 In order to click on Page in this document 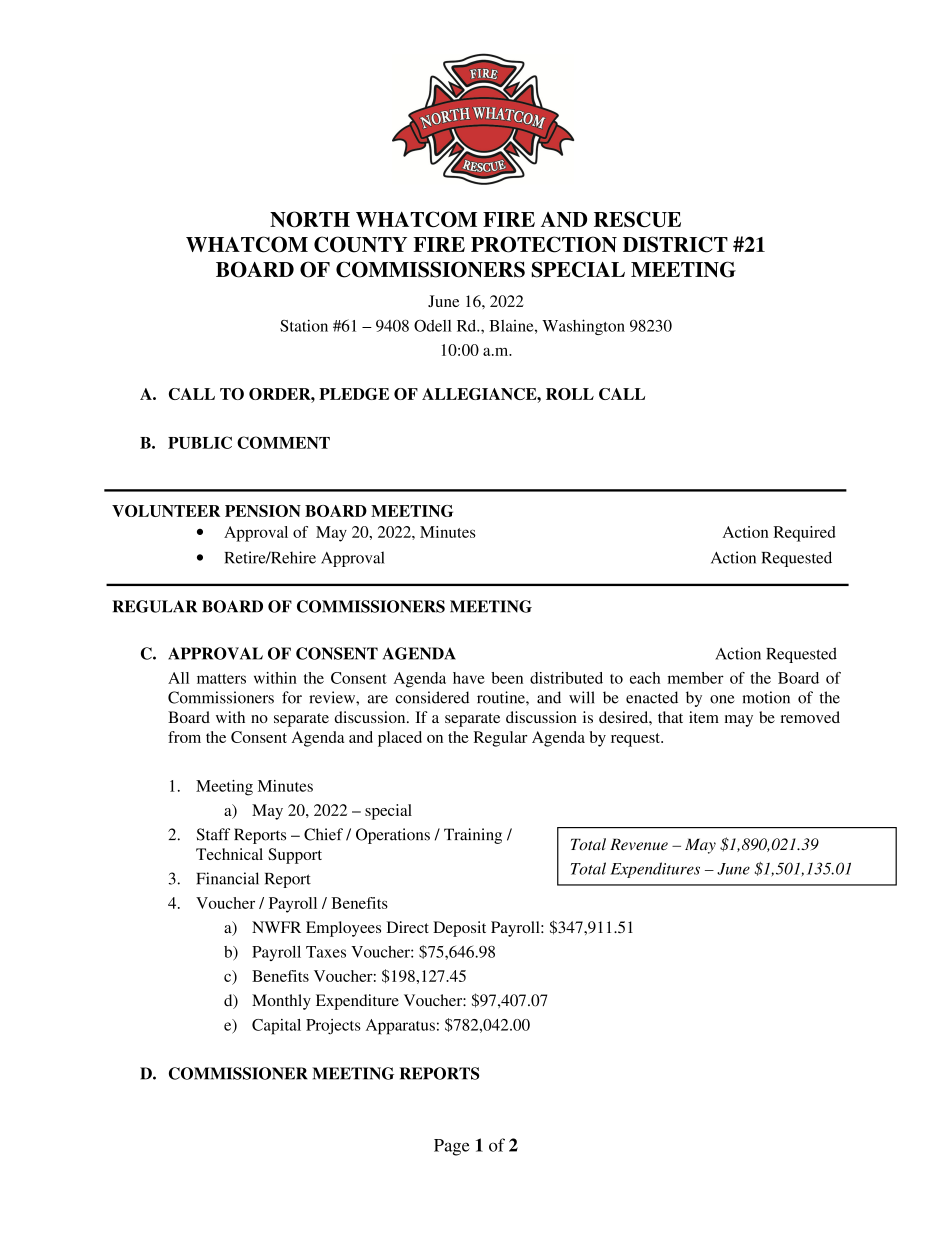, I will do `click(452, 1147)`.
